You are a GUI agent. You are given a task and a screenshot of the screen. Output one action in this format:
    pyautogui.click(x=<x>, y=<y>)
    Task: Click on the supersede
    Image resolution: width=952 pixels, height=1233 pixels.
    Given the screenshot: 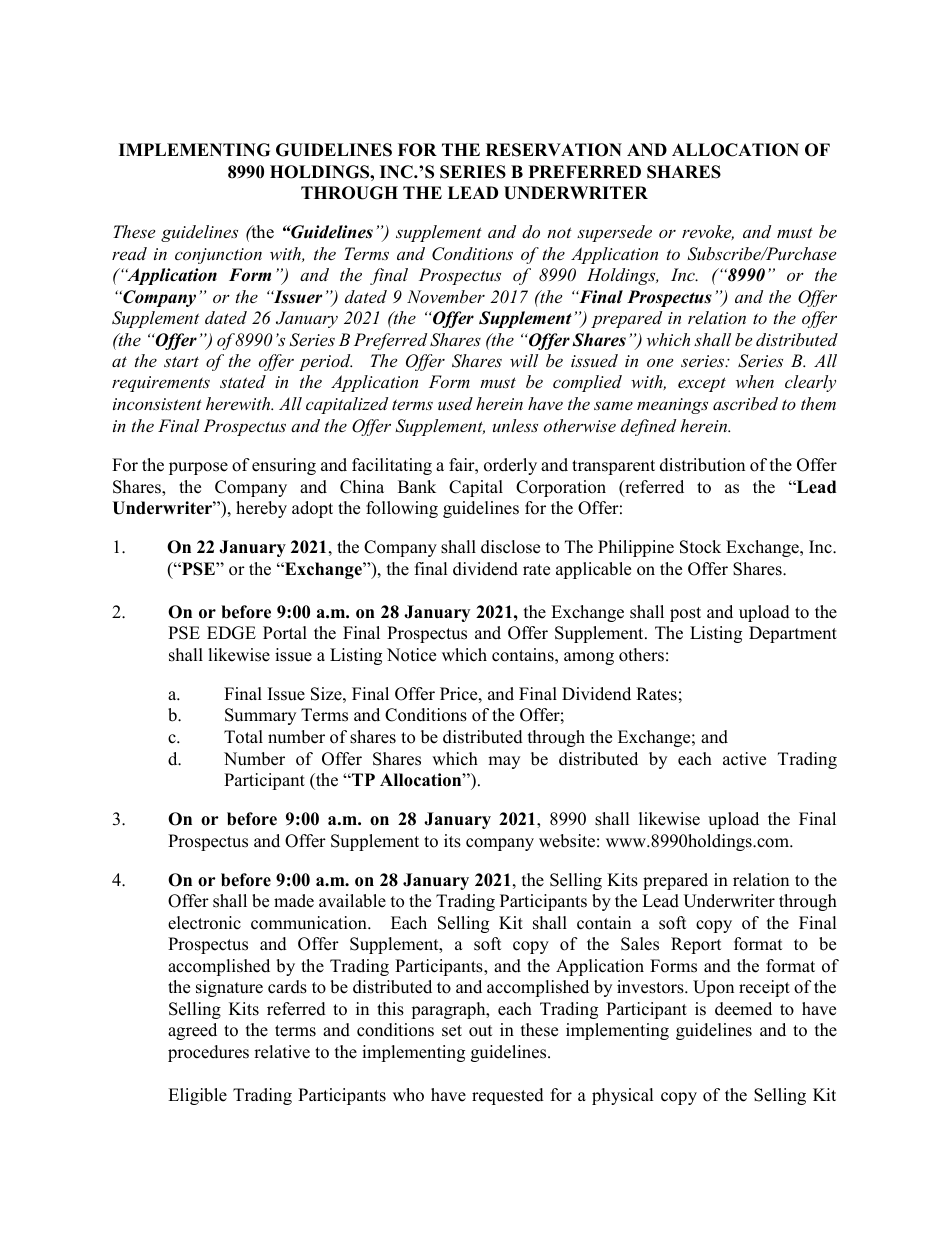 What is the action you would take?
    pyautogui.click(x=614, y=233)
